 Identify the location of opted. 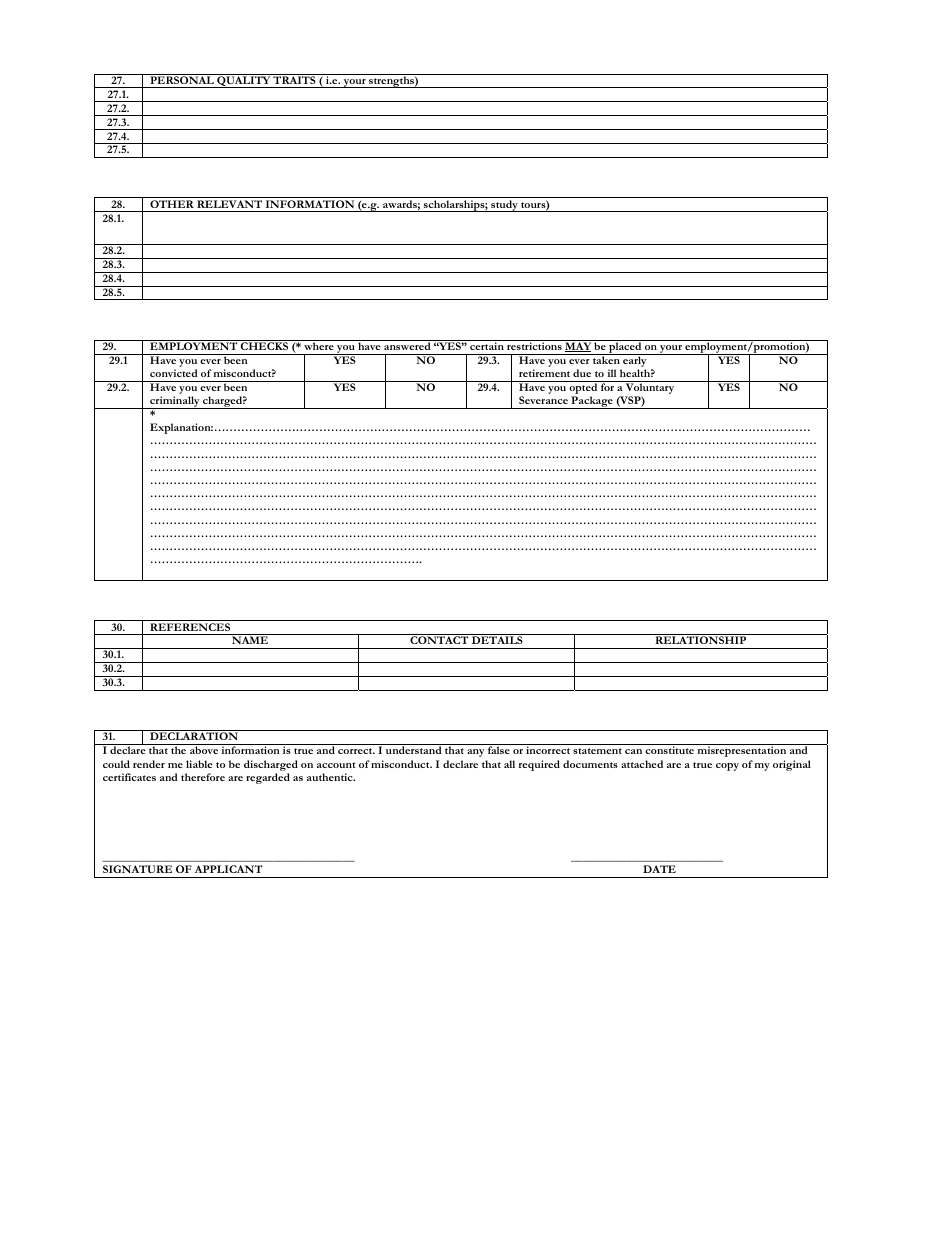
(584, 389).
